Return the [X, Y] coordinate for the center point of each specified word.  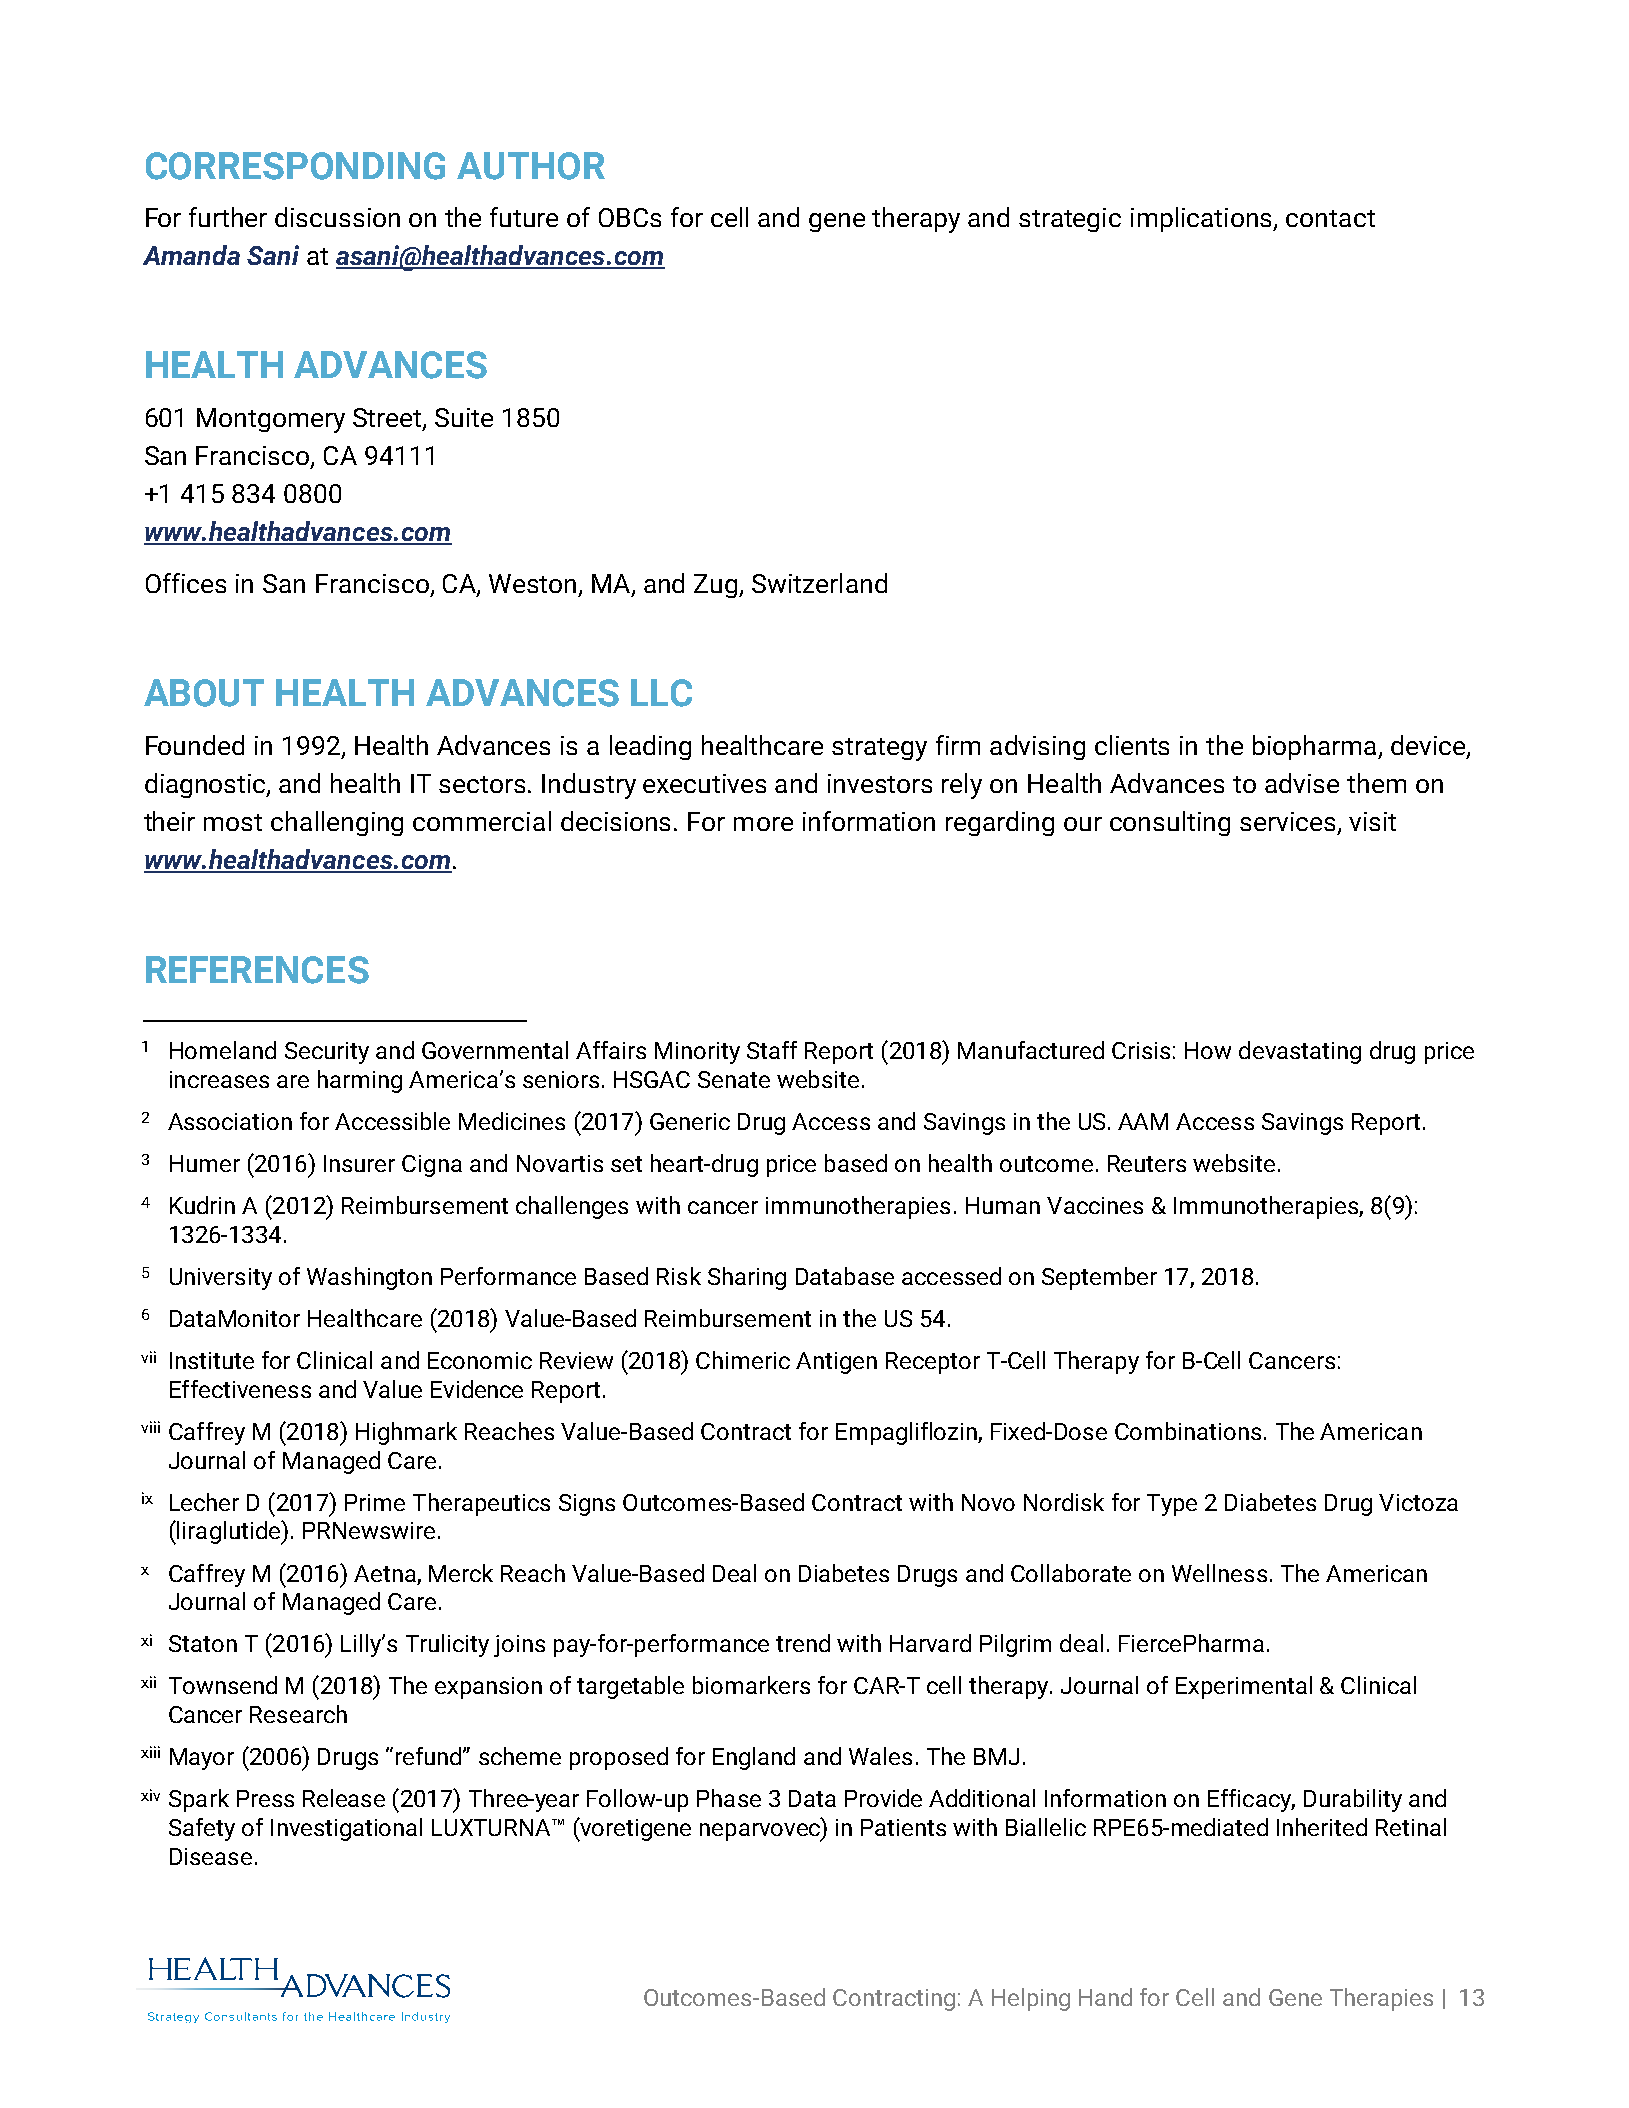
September [1099, 1278]
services [1287, 821]
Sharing [747, 1278]
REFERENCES [257, 970]
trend [803, 1643]
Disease [211, 1856]
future [524, 217]
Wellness [1219, 1573]
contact [1330, 218]
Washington [369, 1278]
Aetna [385, 1573]
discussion [337, 217]
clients [1132, 745]
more [763, 824]
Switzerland [819, 583]
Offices [186, 583]
